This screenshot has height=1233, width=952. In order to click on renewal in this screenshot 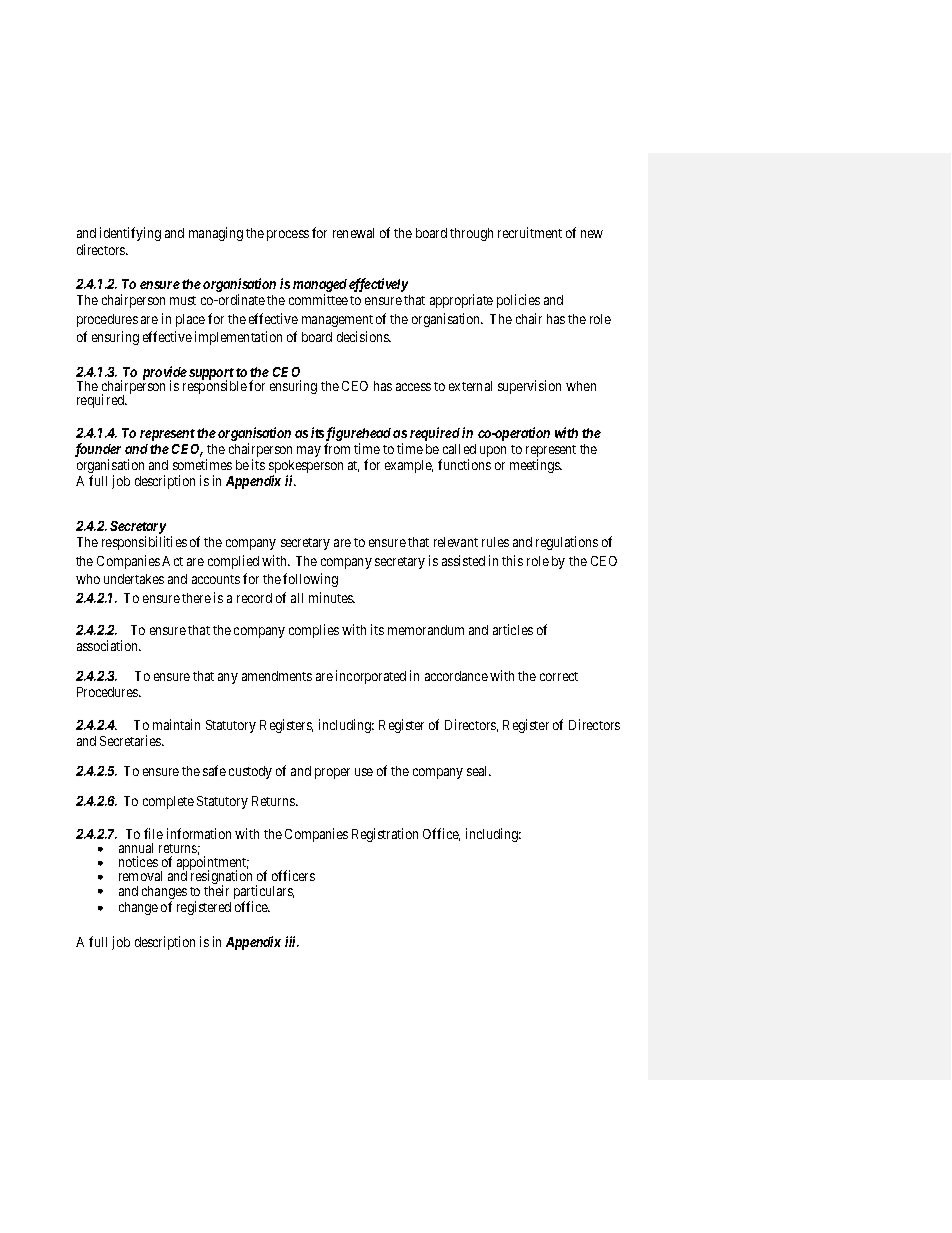, I will do `click(353, 233)`.
